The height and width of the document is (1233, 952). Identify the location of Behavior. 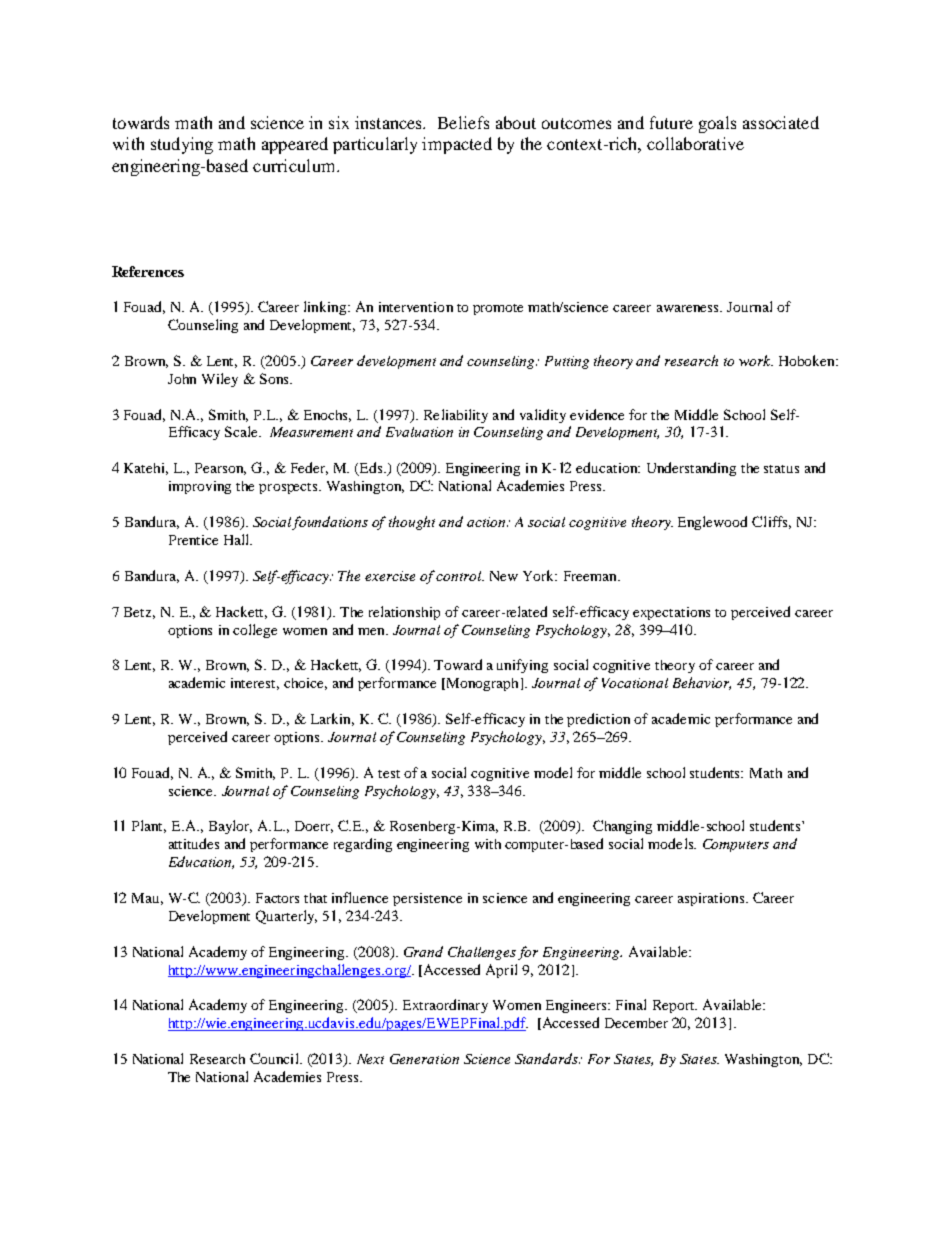
(702, 683).
